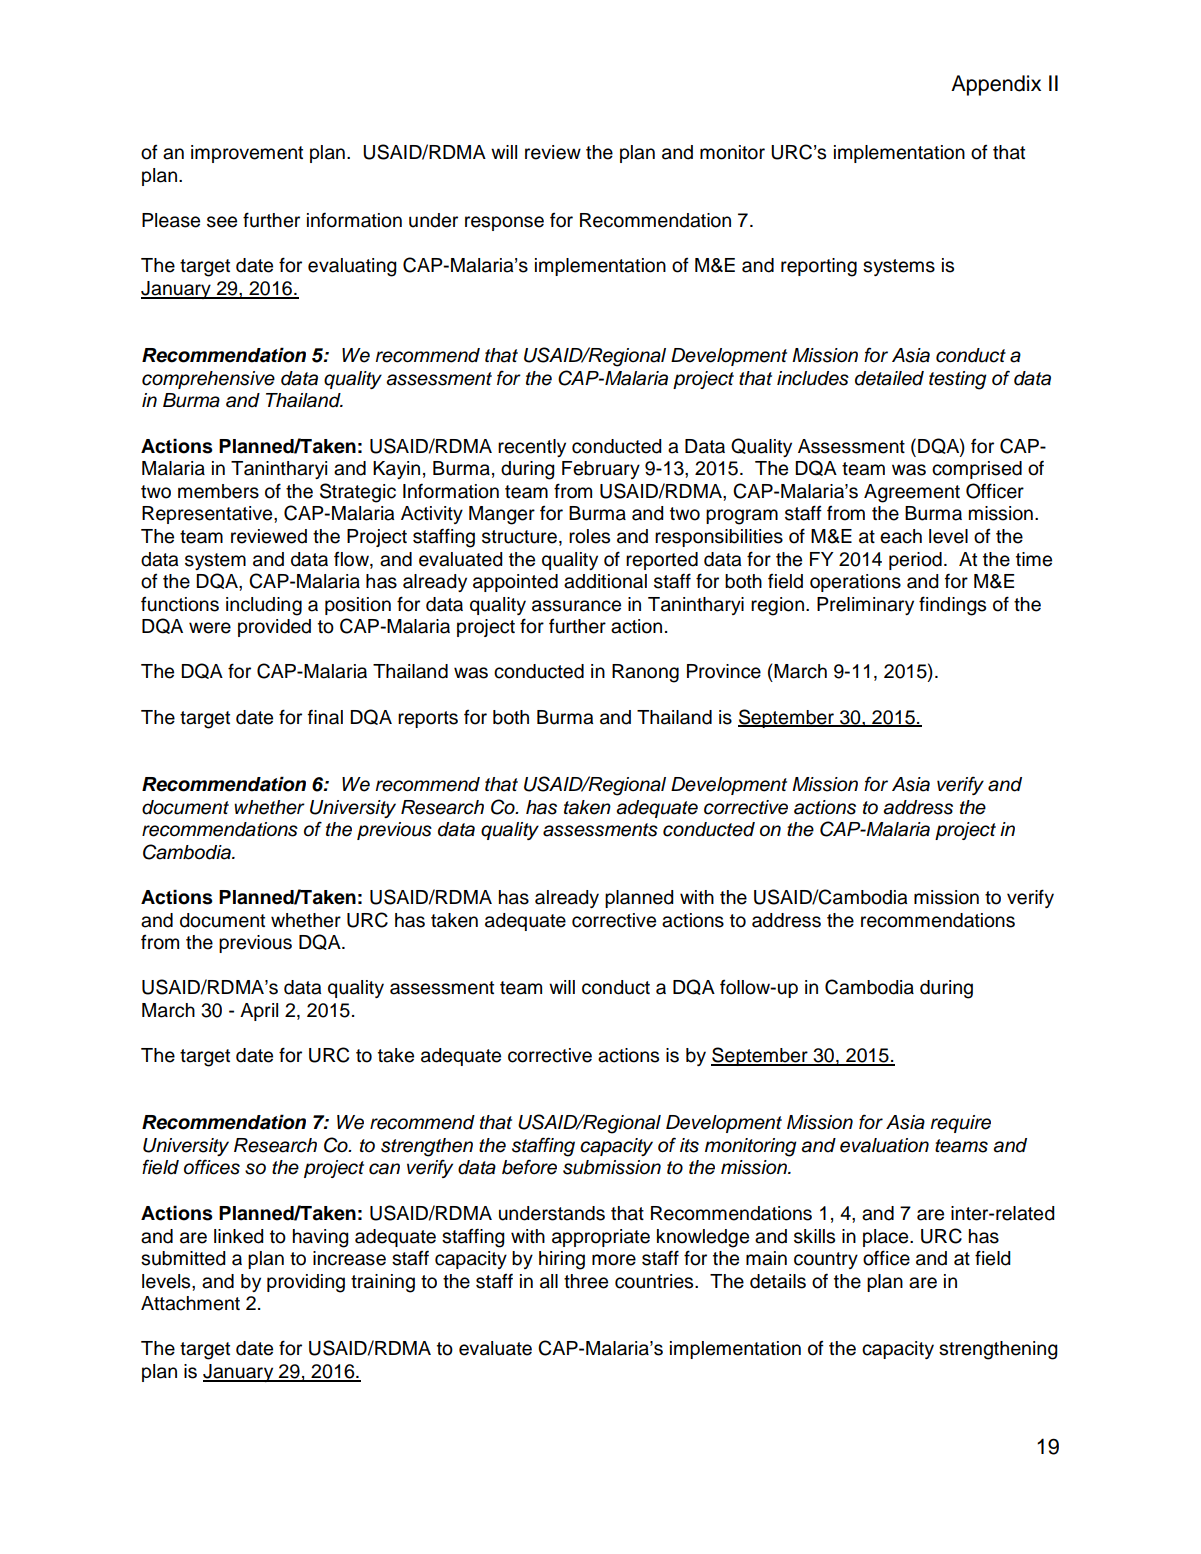 Image resolution: width=1201 pixels, height=1554 pixels. Describe the element at coordinates (614, 1260) in the page. I see `more` at that location.
